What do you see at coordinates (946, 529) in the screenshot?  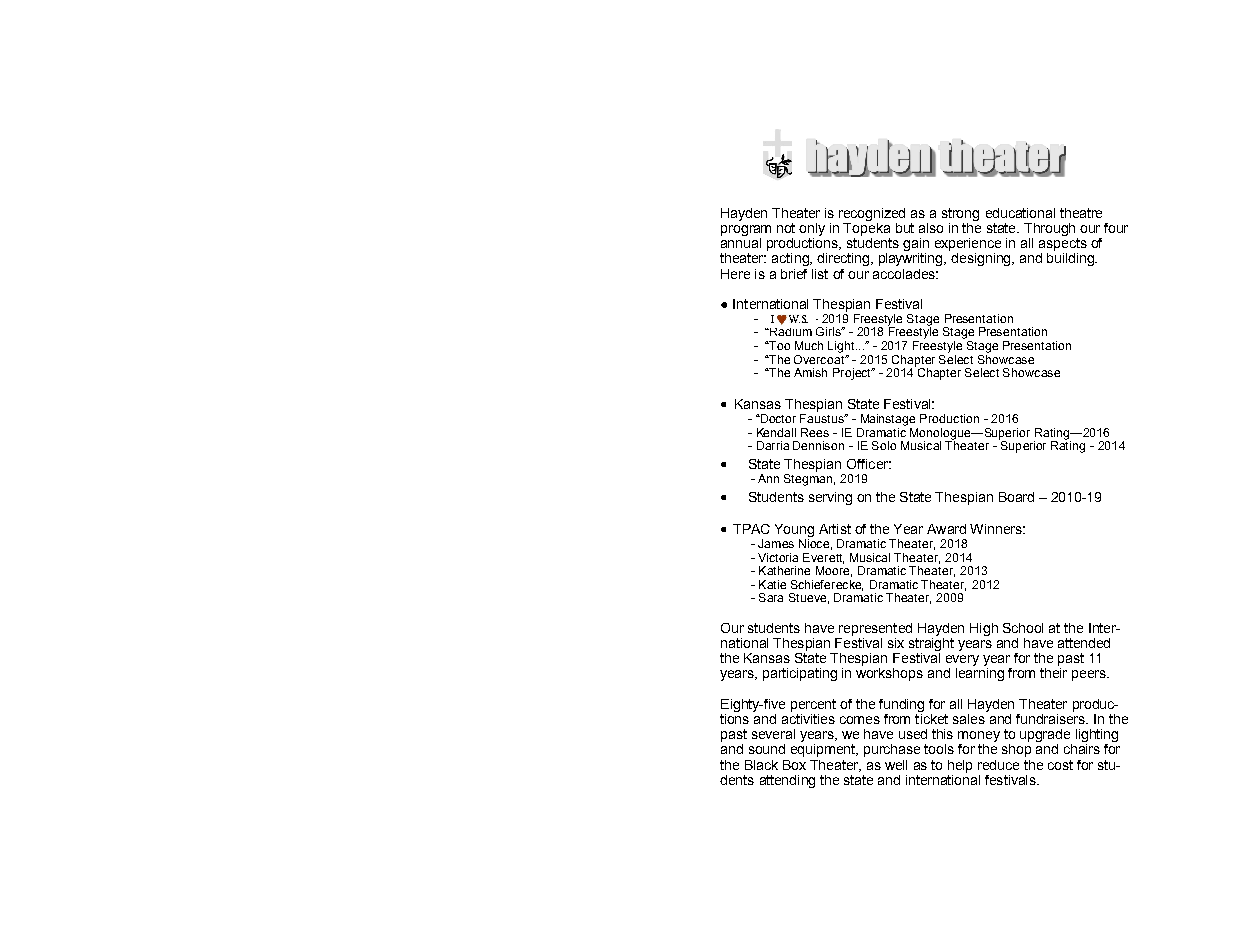 I see `Award` at bounding box center [946, 529].
